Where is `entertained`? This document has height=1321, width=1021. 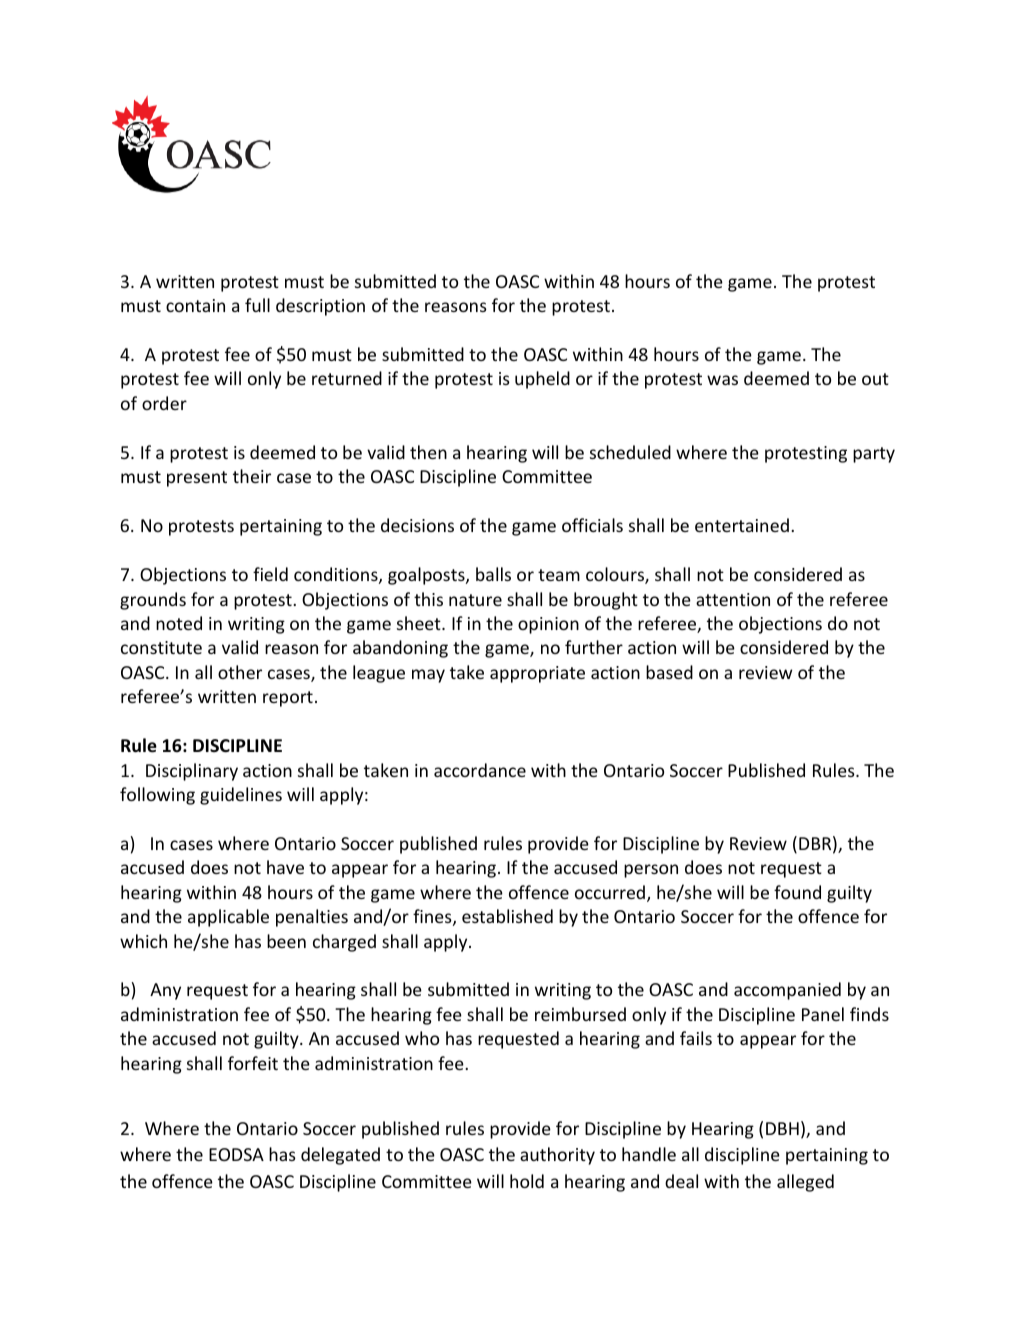 entertained is located at coordinates (742, 525).
